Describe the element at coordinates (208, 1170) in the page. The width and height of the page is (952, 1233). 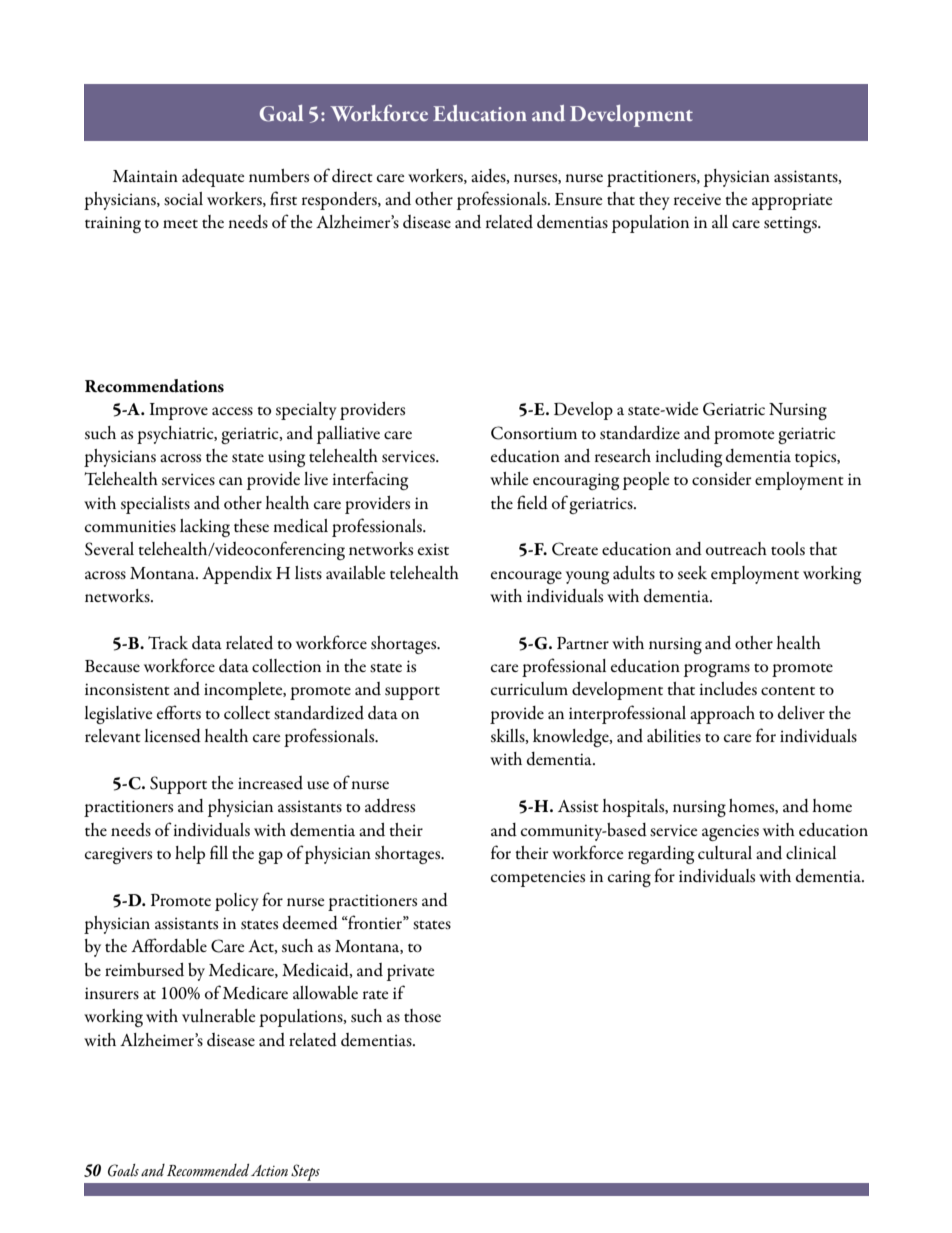
I see `Recommended` at that location.
